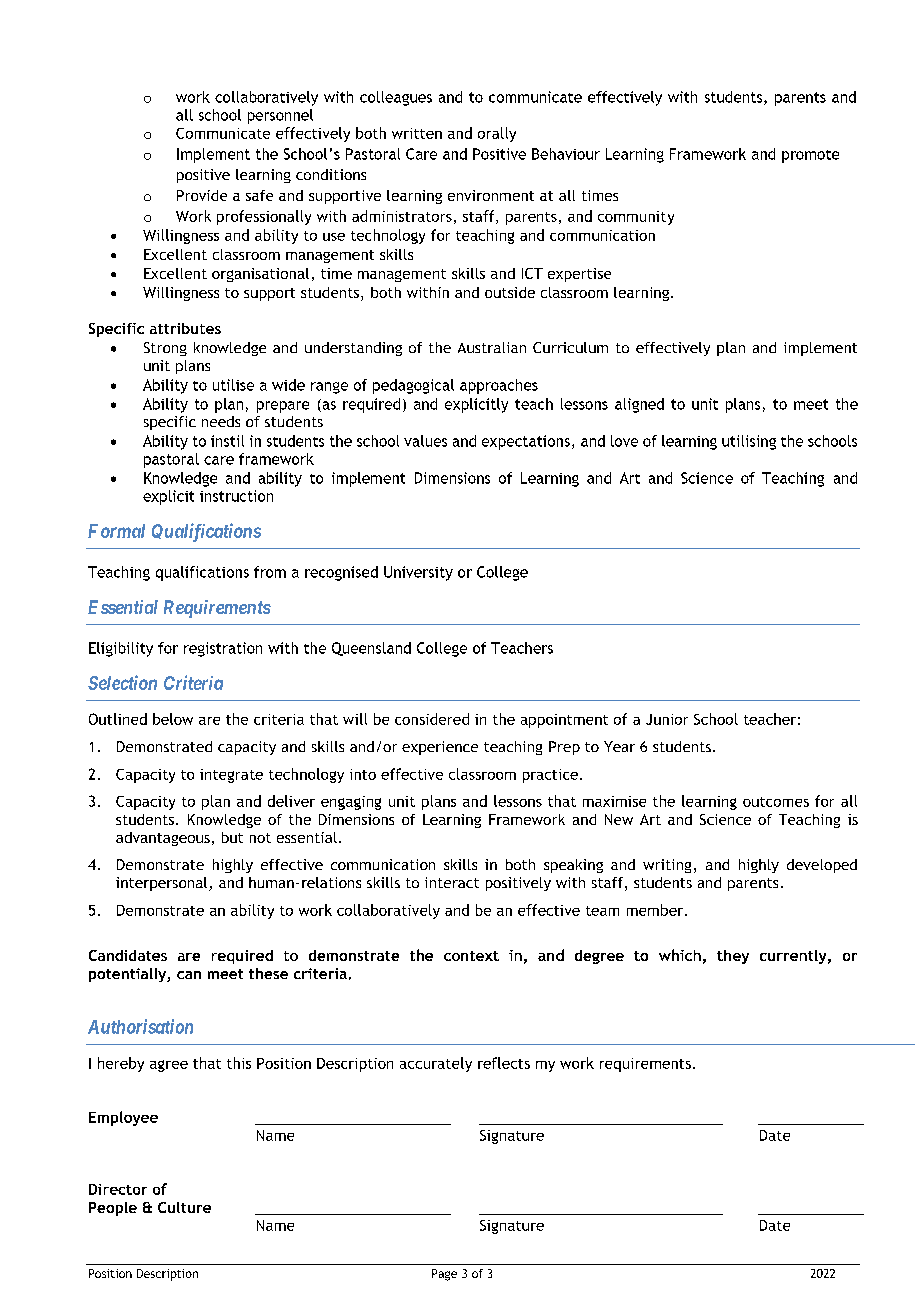  Describe the element at coordinates (236, 496) in the screenshot. I see `instruction` at that location.
